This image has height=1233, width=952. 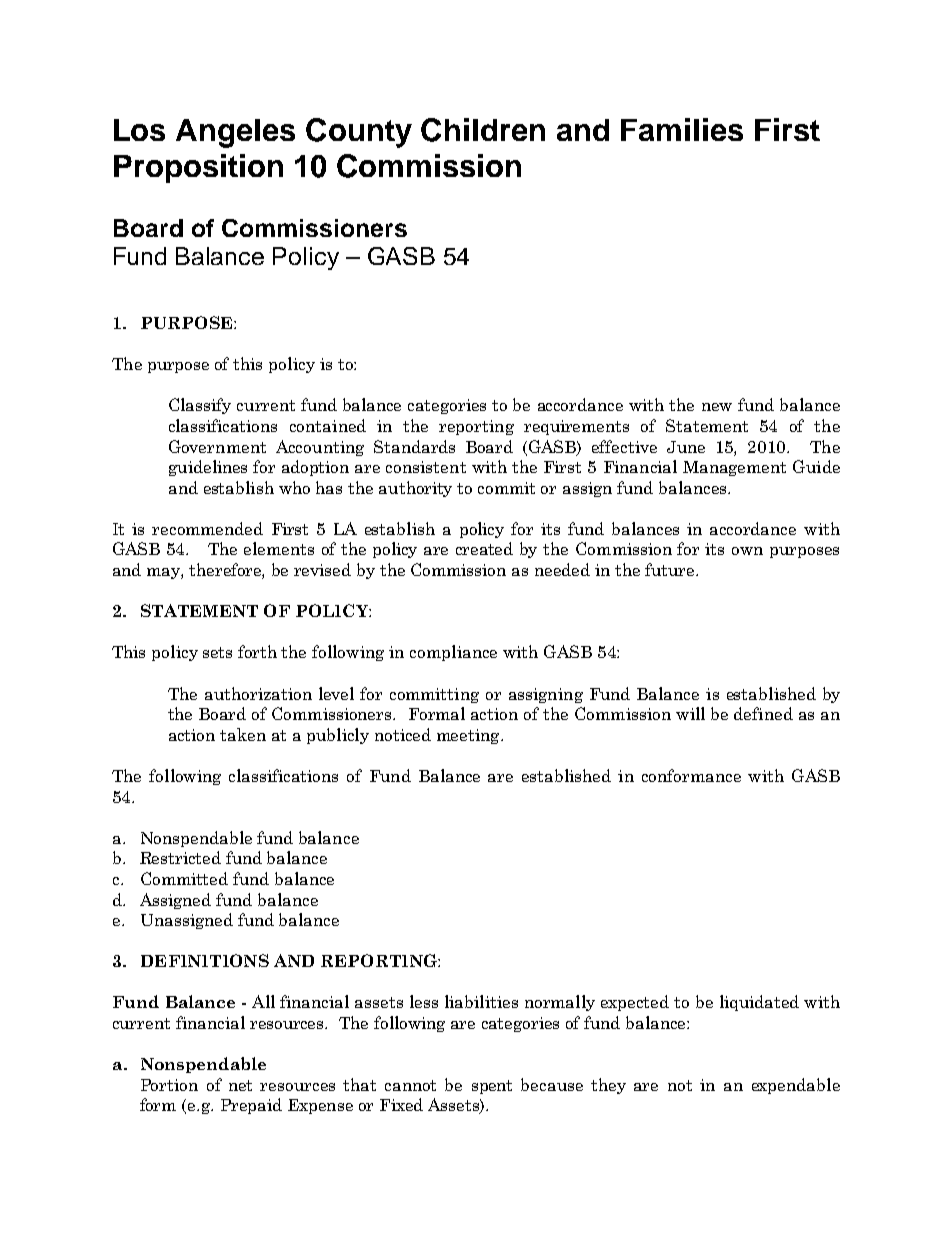 What do you see at coordinates (257, 651) in the image?
I see `forth` at bounding box center [257, 651].
